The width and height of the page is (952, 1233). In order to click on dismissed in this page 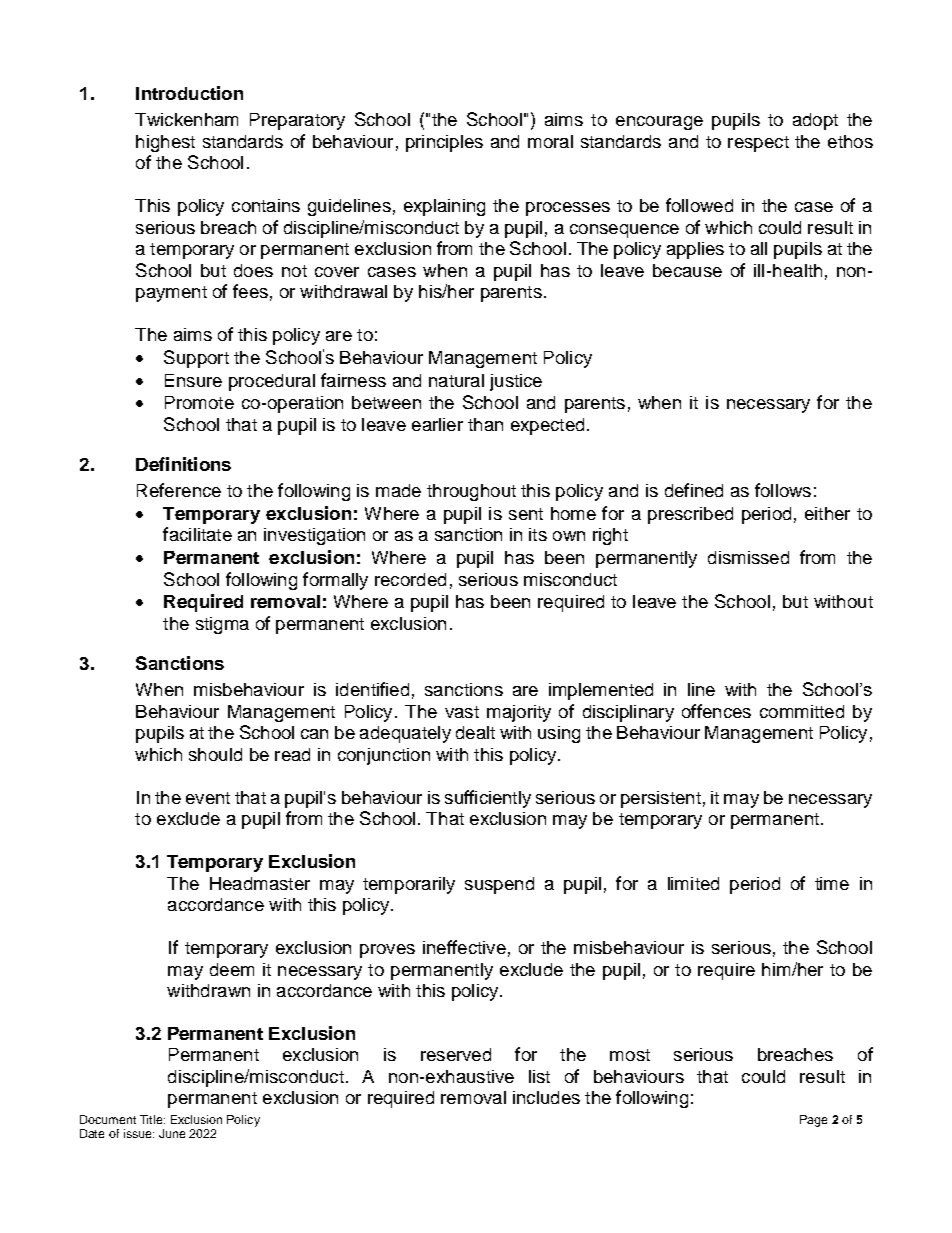, I will do `click(748, 557)`.
